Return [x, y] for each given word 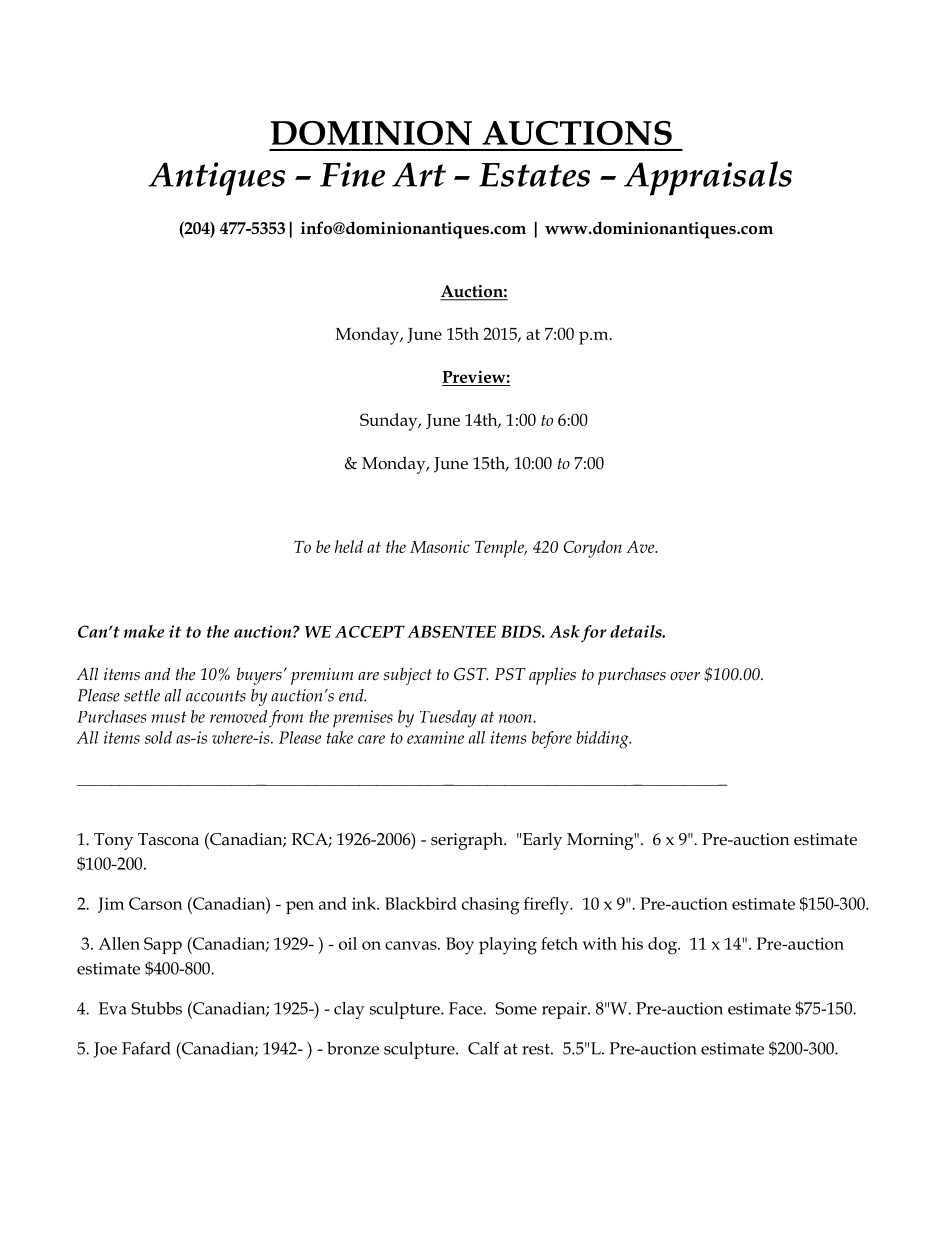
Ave [641, 546]
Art [419, 174]
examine [435, 737]
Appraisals [708, 178]
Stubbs [156, 1008]
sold [158, 737]
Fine [352, 174]
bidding [603, 740]
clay [349, 1010]
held [349, 546]
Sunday [390, 422]
